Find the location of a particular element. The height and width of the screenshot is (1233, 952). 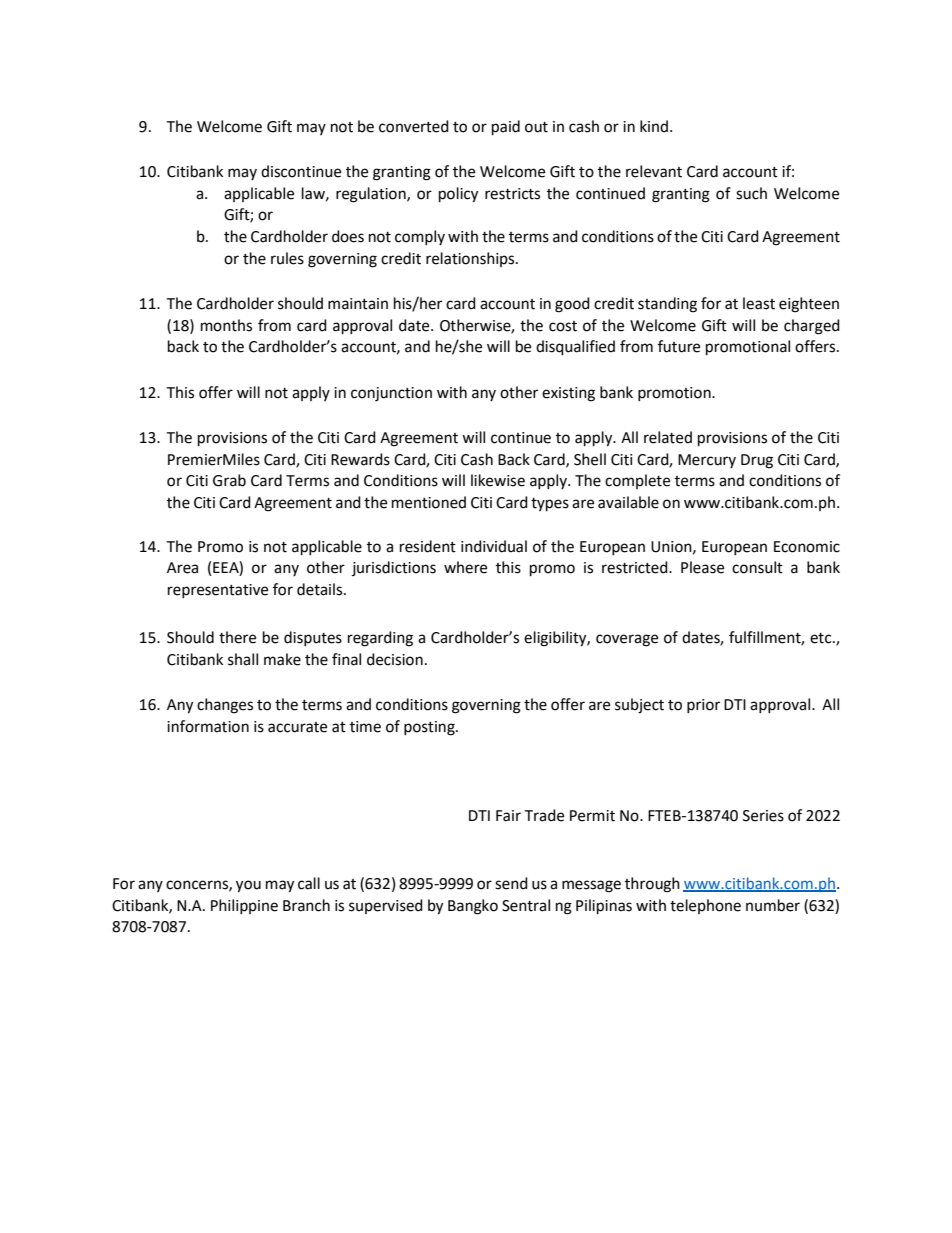

decision is located at coordinates (395, 659).
